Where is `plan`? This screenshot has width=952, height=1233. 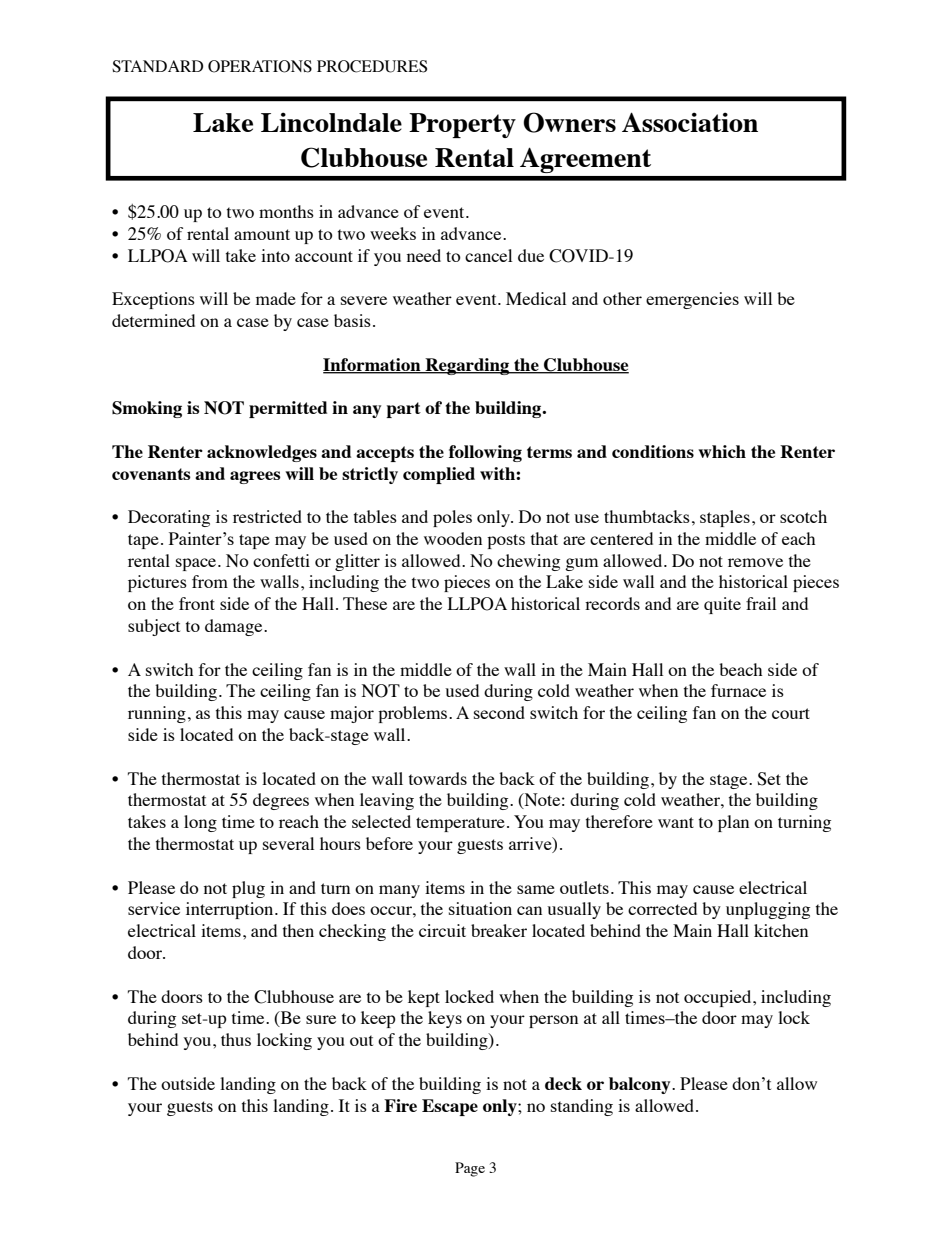 plan is located at coordinates (733, 823).
